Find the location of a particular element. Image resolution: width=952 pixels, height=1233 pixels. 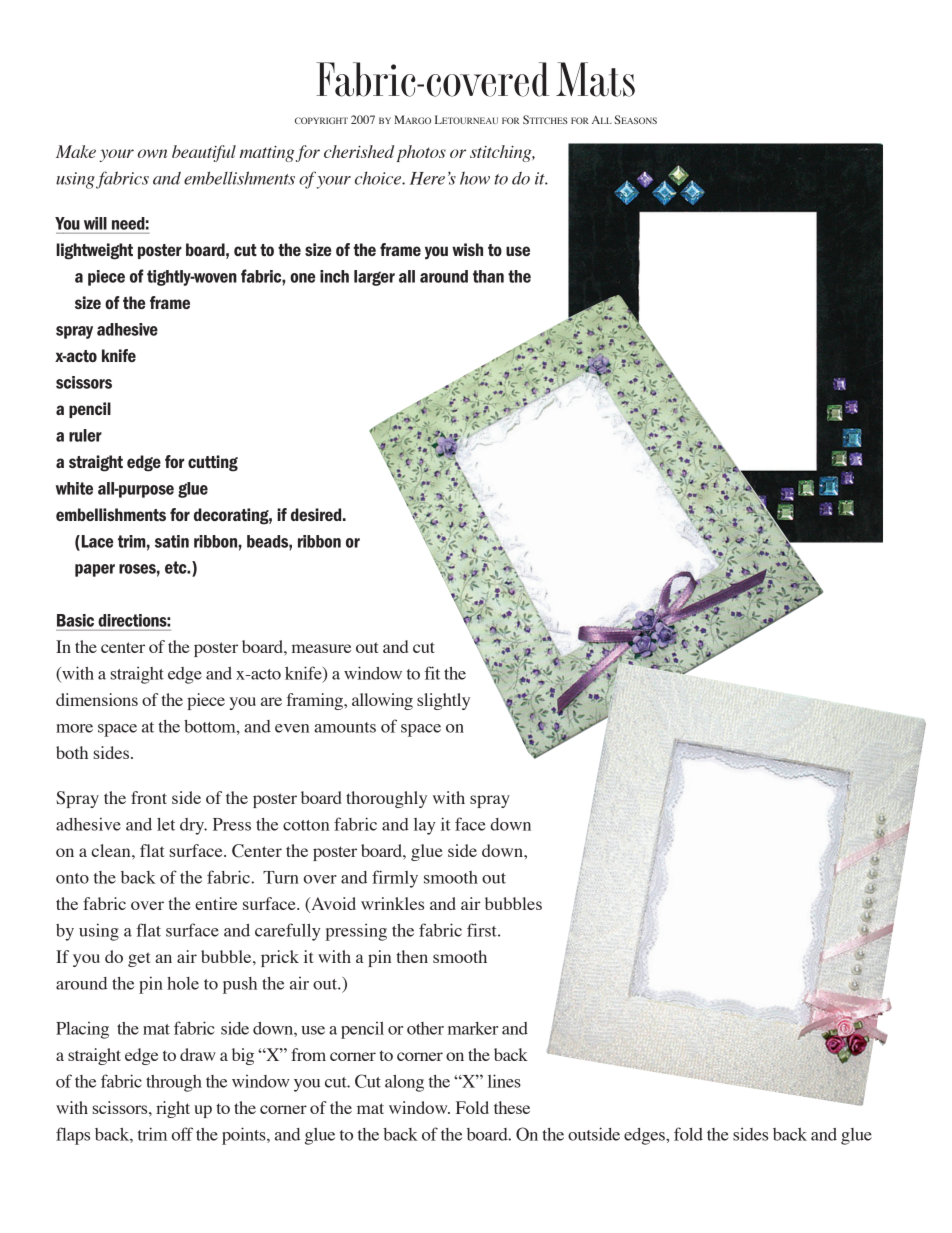

Make is located at coordinates (76, 151).
